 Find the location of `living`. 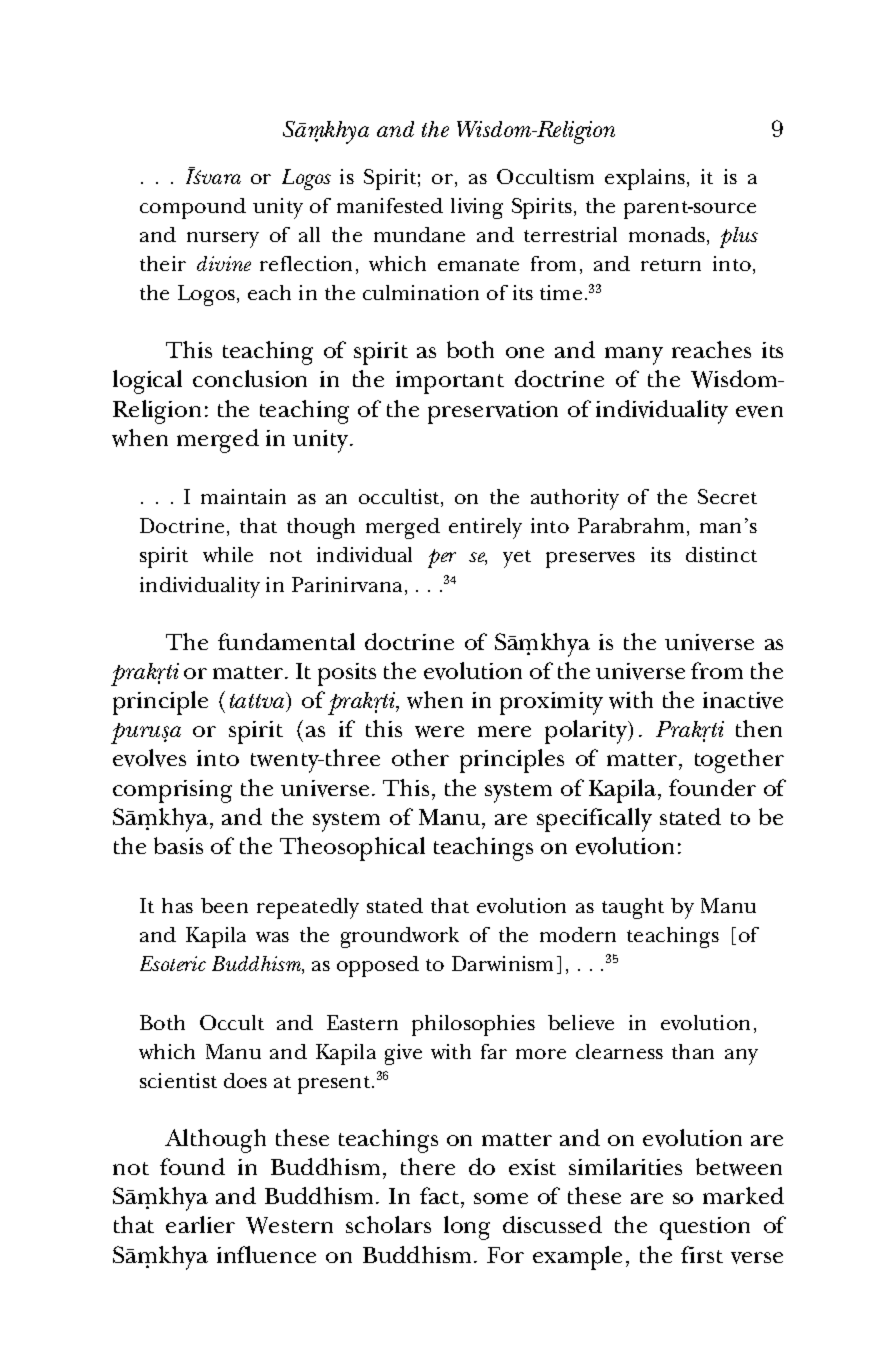

living is located at coordinates (477, 208).
